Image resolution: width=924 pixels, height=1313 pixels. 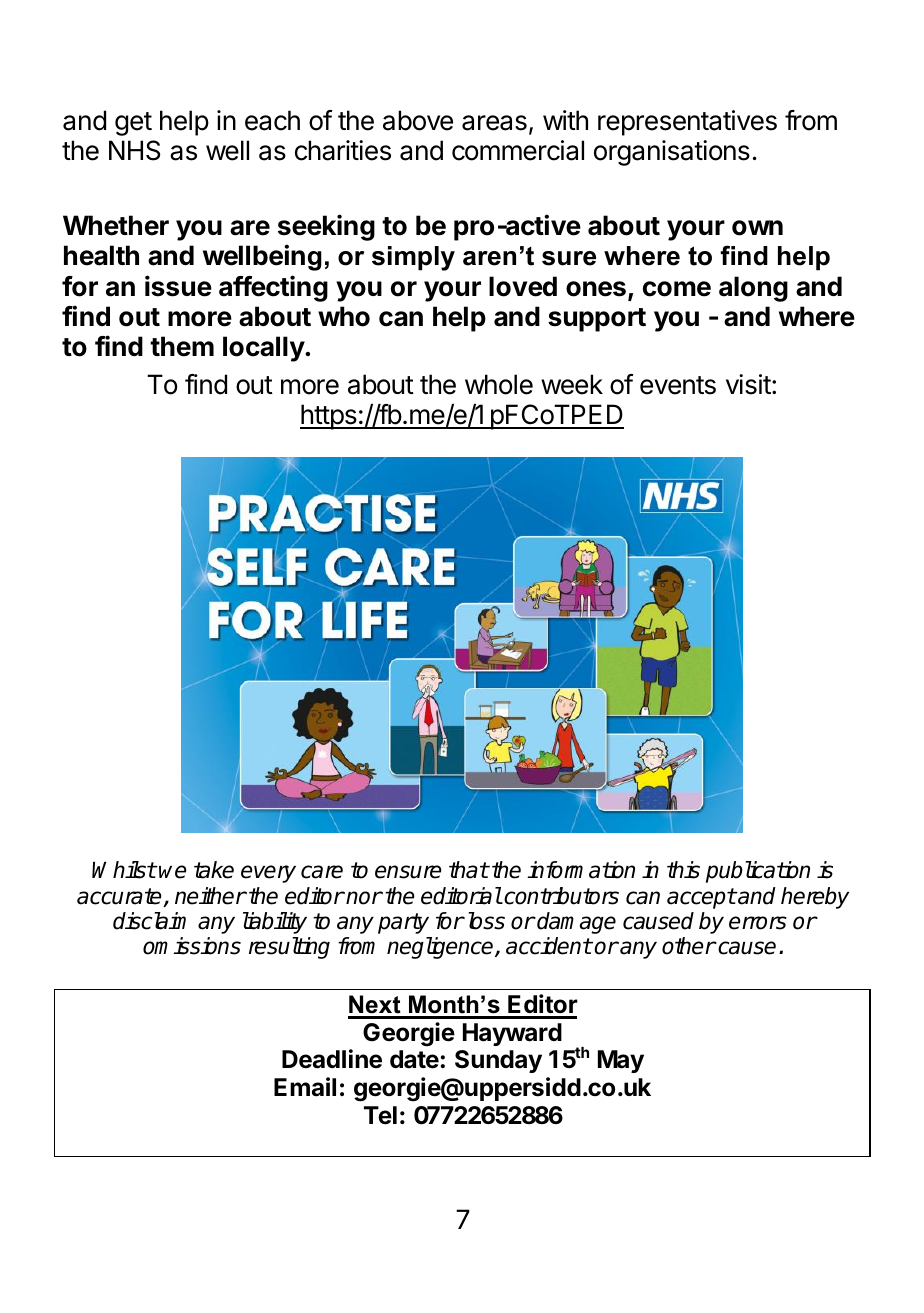 What do you see at coordinates (494, 123) in the page?
I see `areas` at bounding box center [494, 123].
